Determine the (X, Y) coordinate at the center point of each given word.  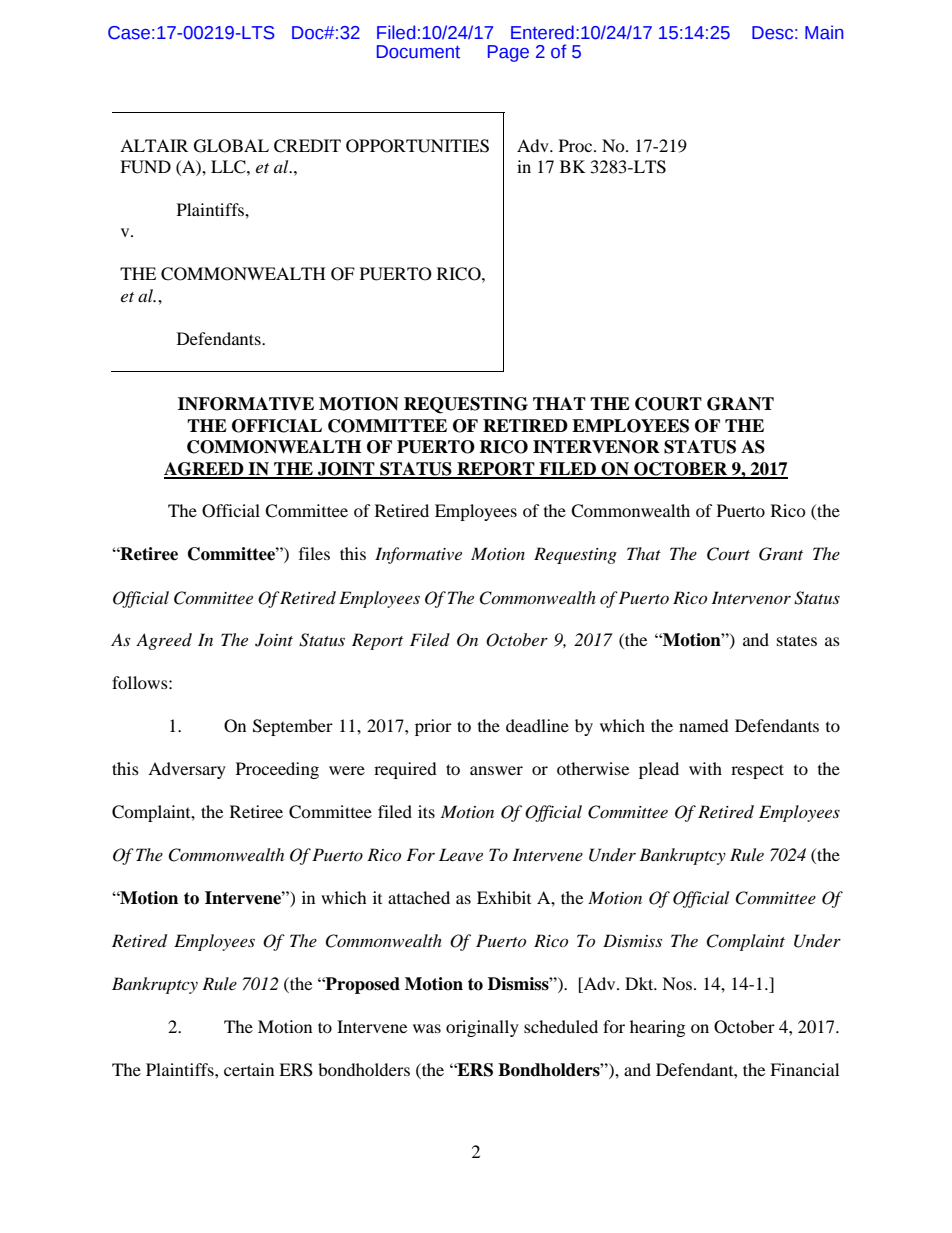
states (797, 640)
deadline (537, 725)
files (314, 553)
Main (824, 32)
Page (508, 53)
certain (249, 1069)
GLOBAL (231, 146)
